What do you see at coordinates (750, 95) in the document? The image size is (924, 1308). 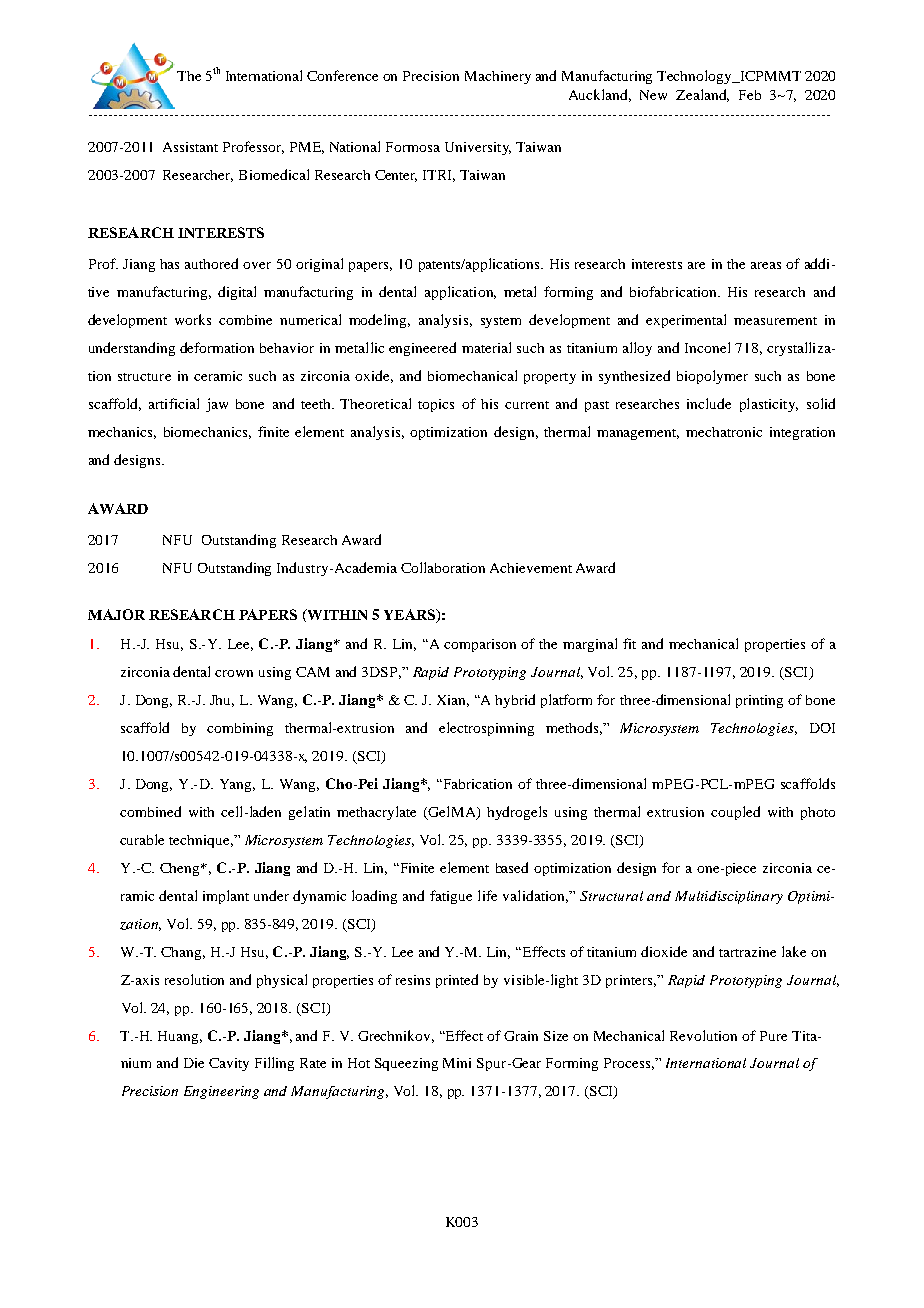 I see `Feb` at bounding box center [750, 95].
